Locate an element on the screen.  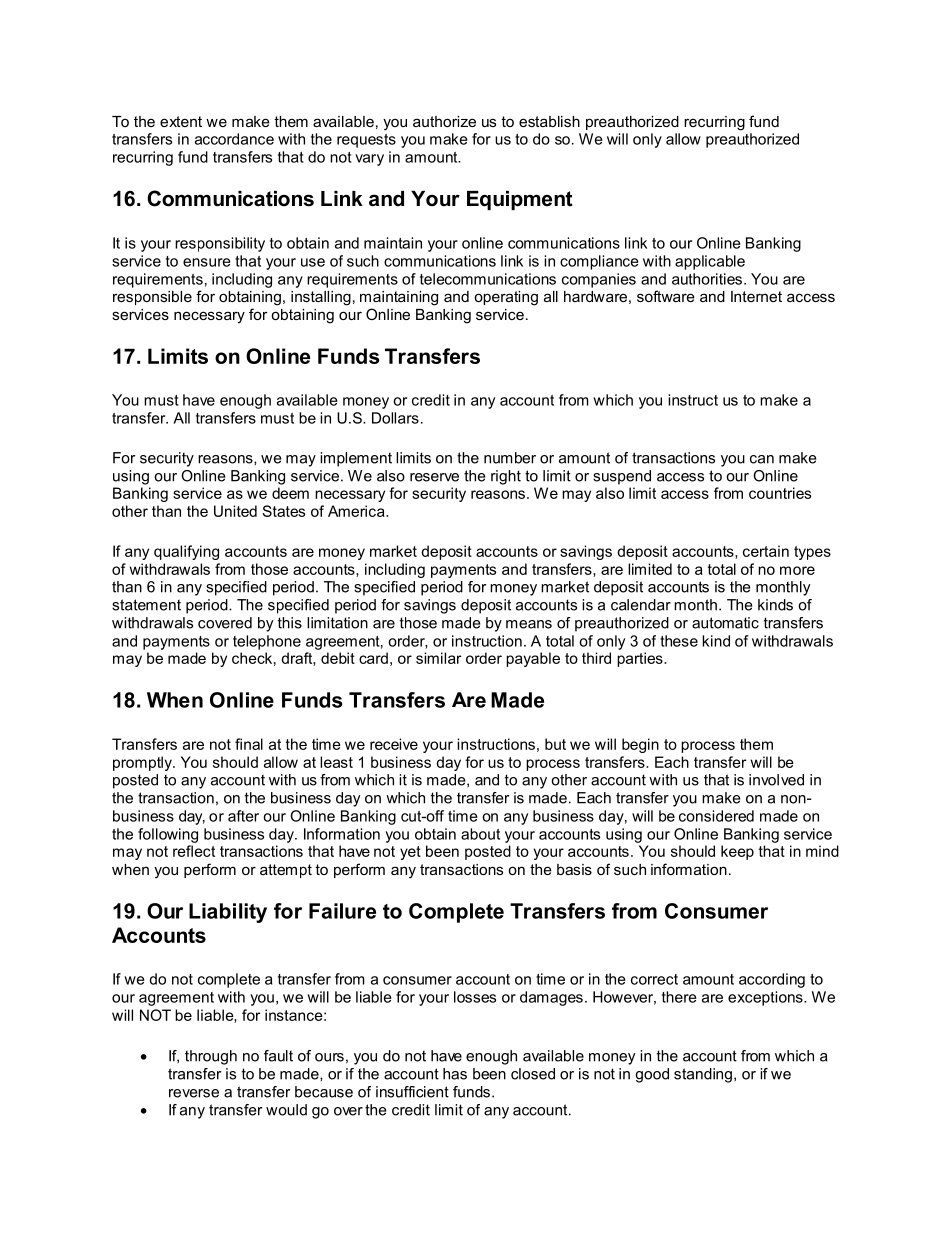
applicable is located at coordinates (710, 262).
